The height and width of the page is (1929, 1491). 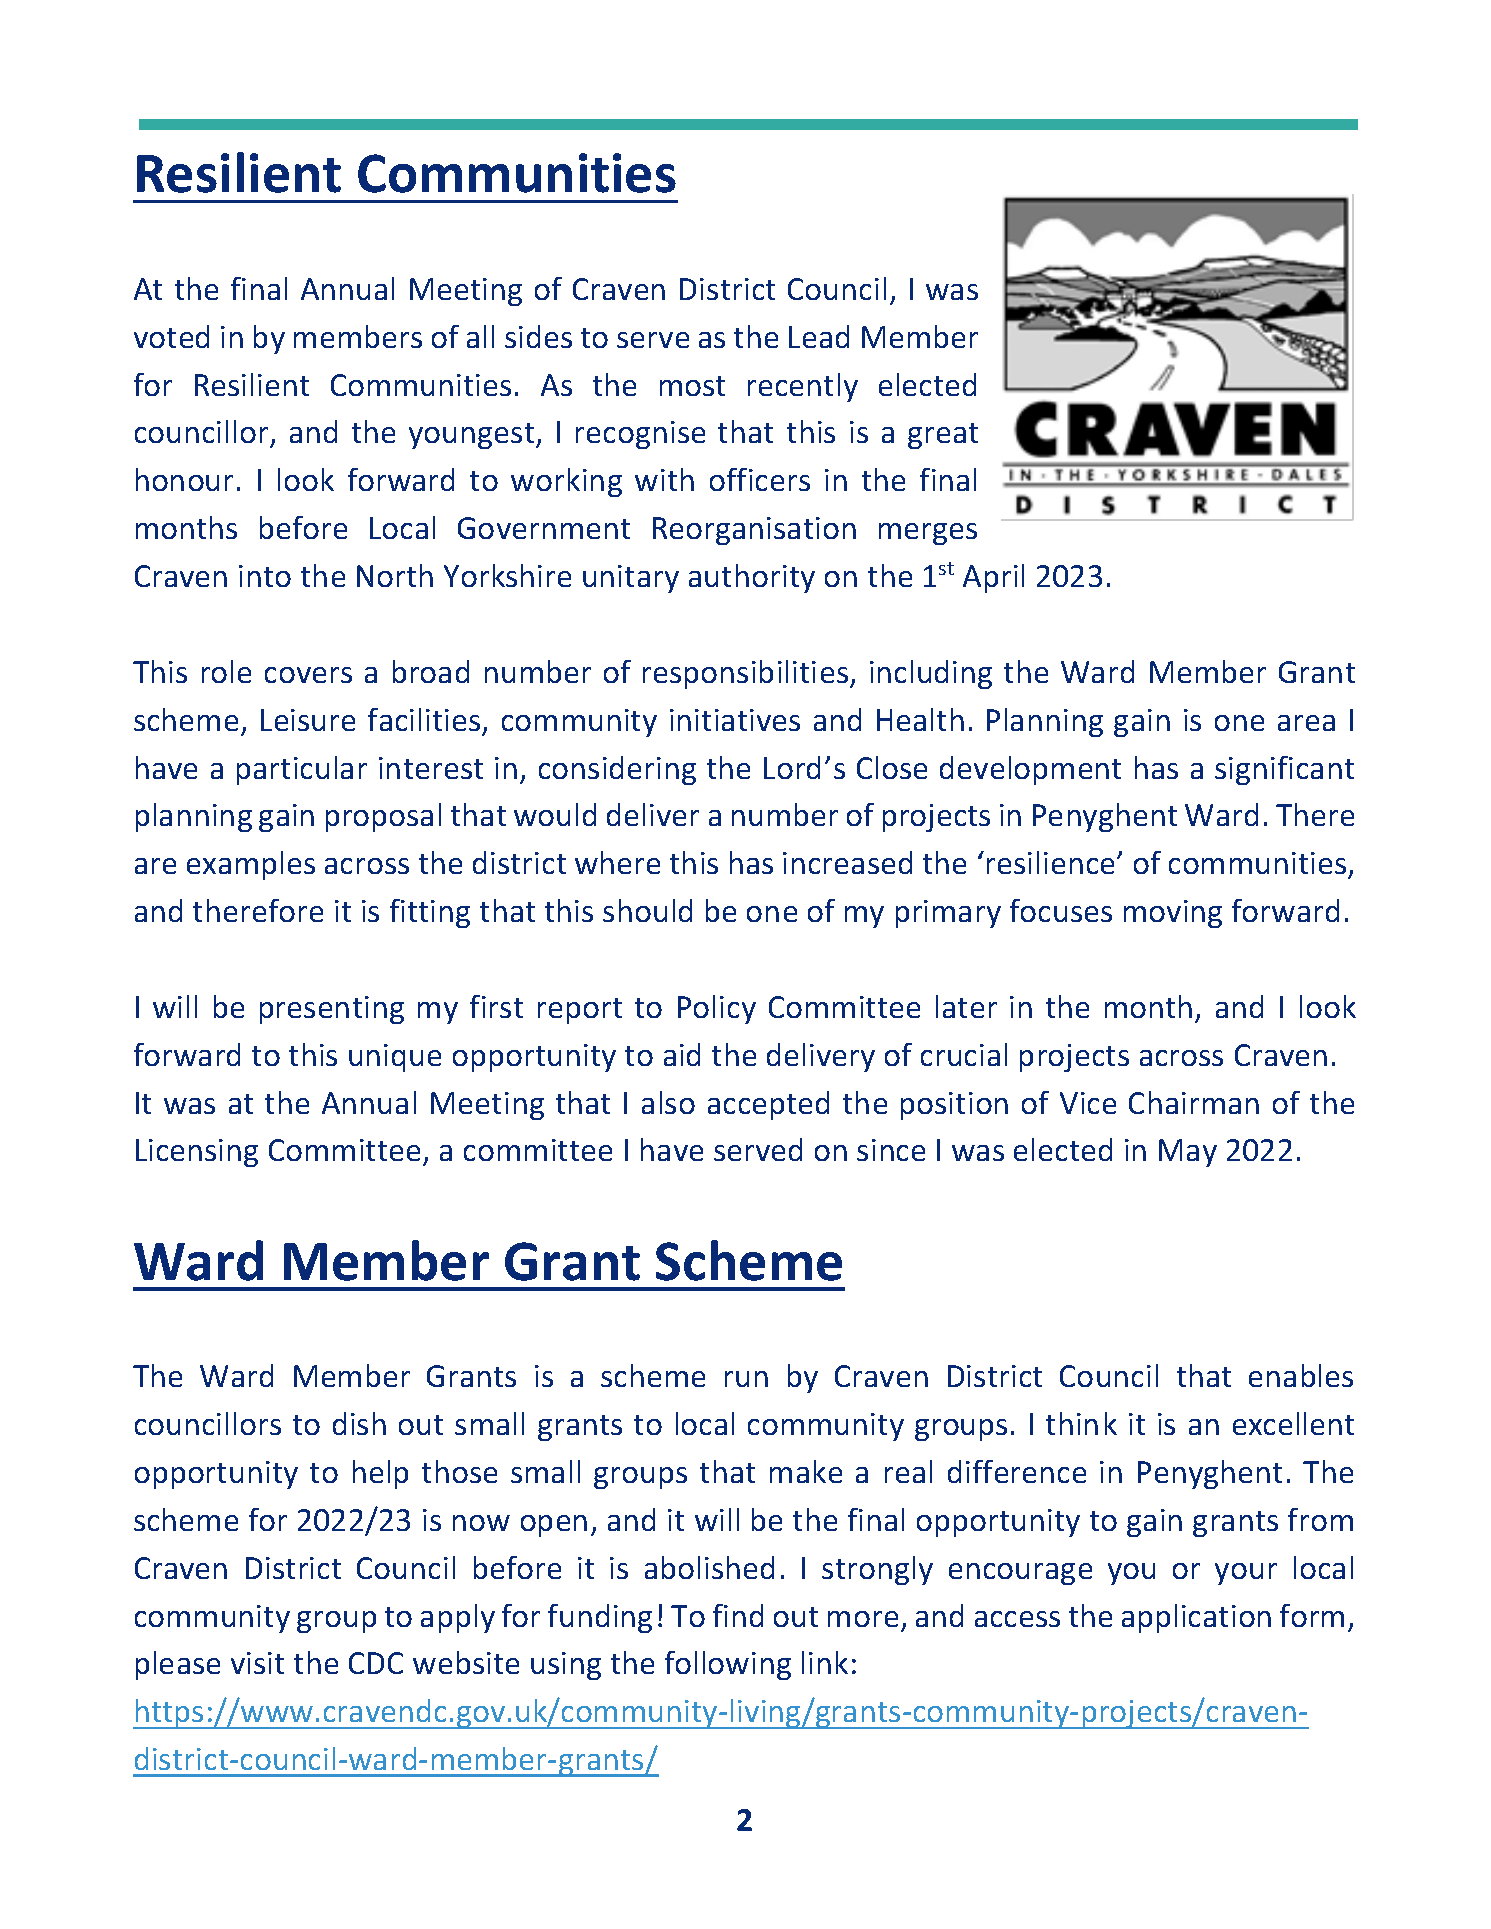 What do you see at coordinates (257, 1663) in the page?
I see `visit` at bounding box center [257, 1663].
